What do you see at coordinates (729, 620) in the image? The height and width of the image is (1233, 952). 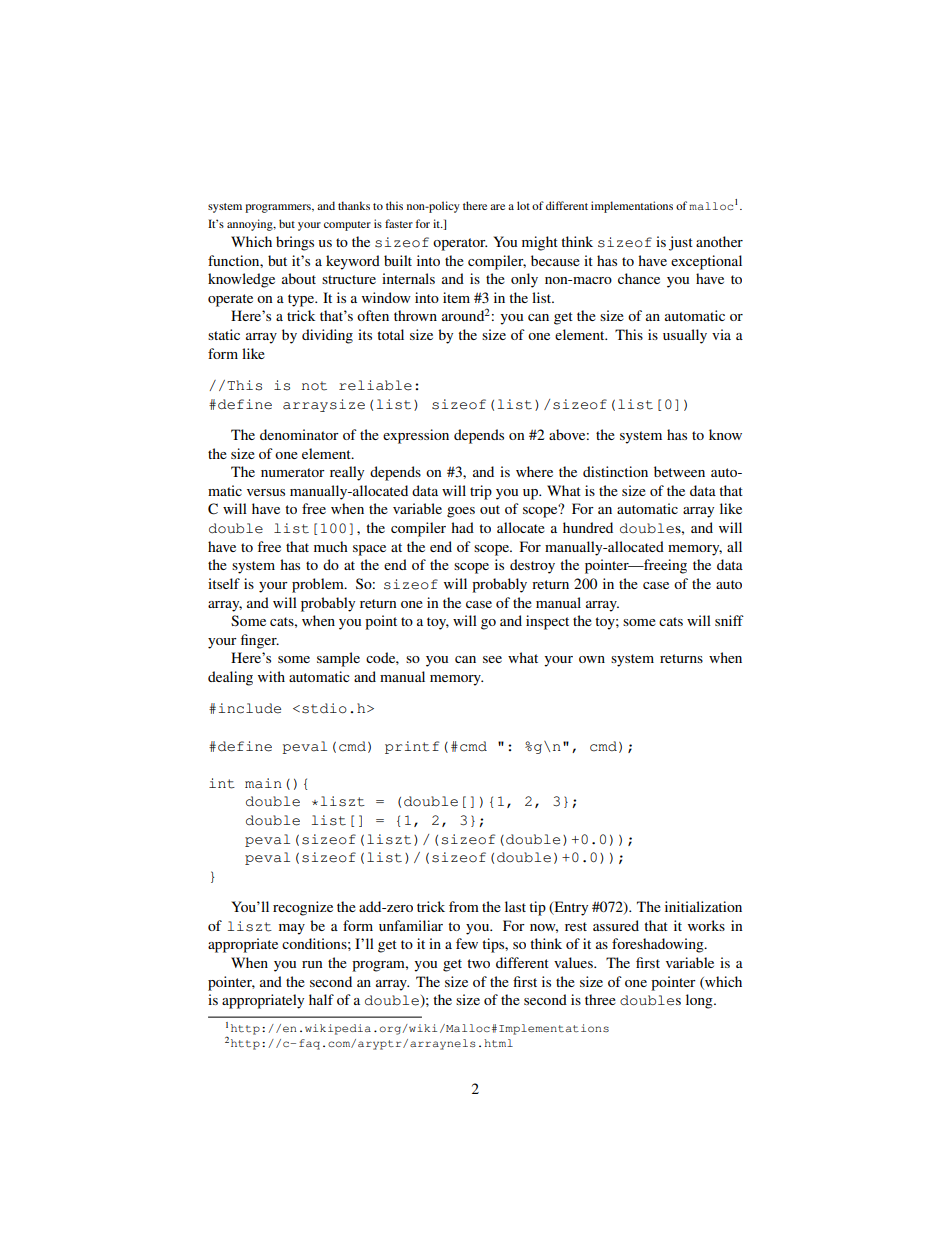 I see `sniff` at bounding box center [729, 620].
